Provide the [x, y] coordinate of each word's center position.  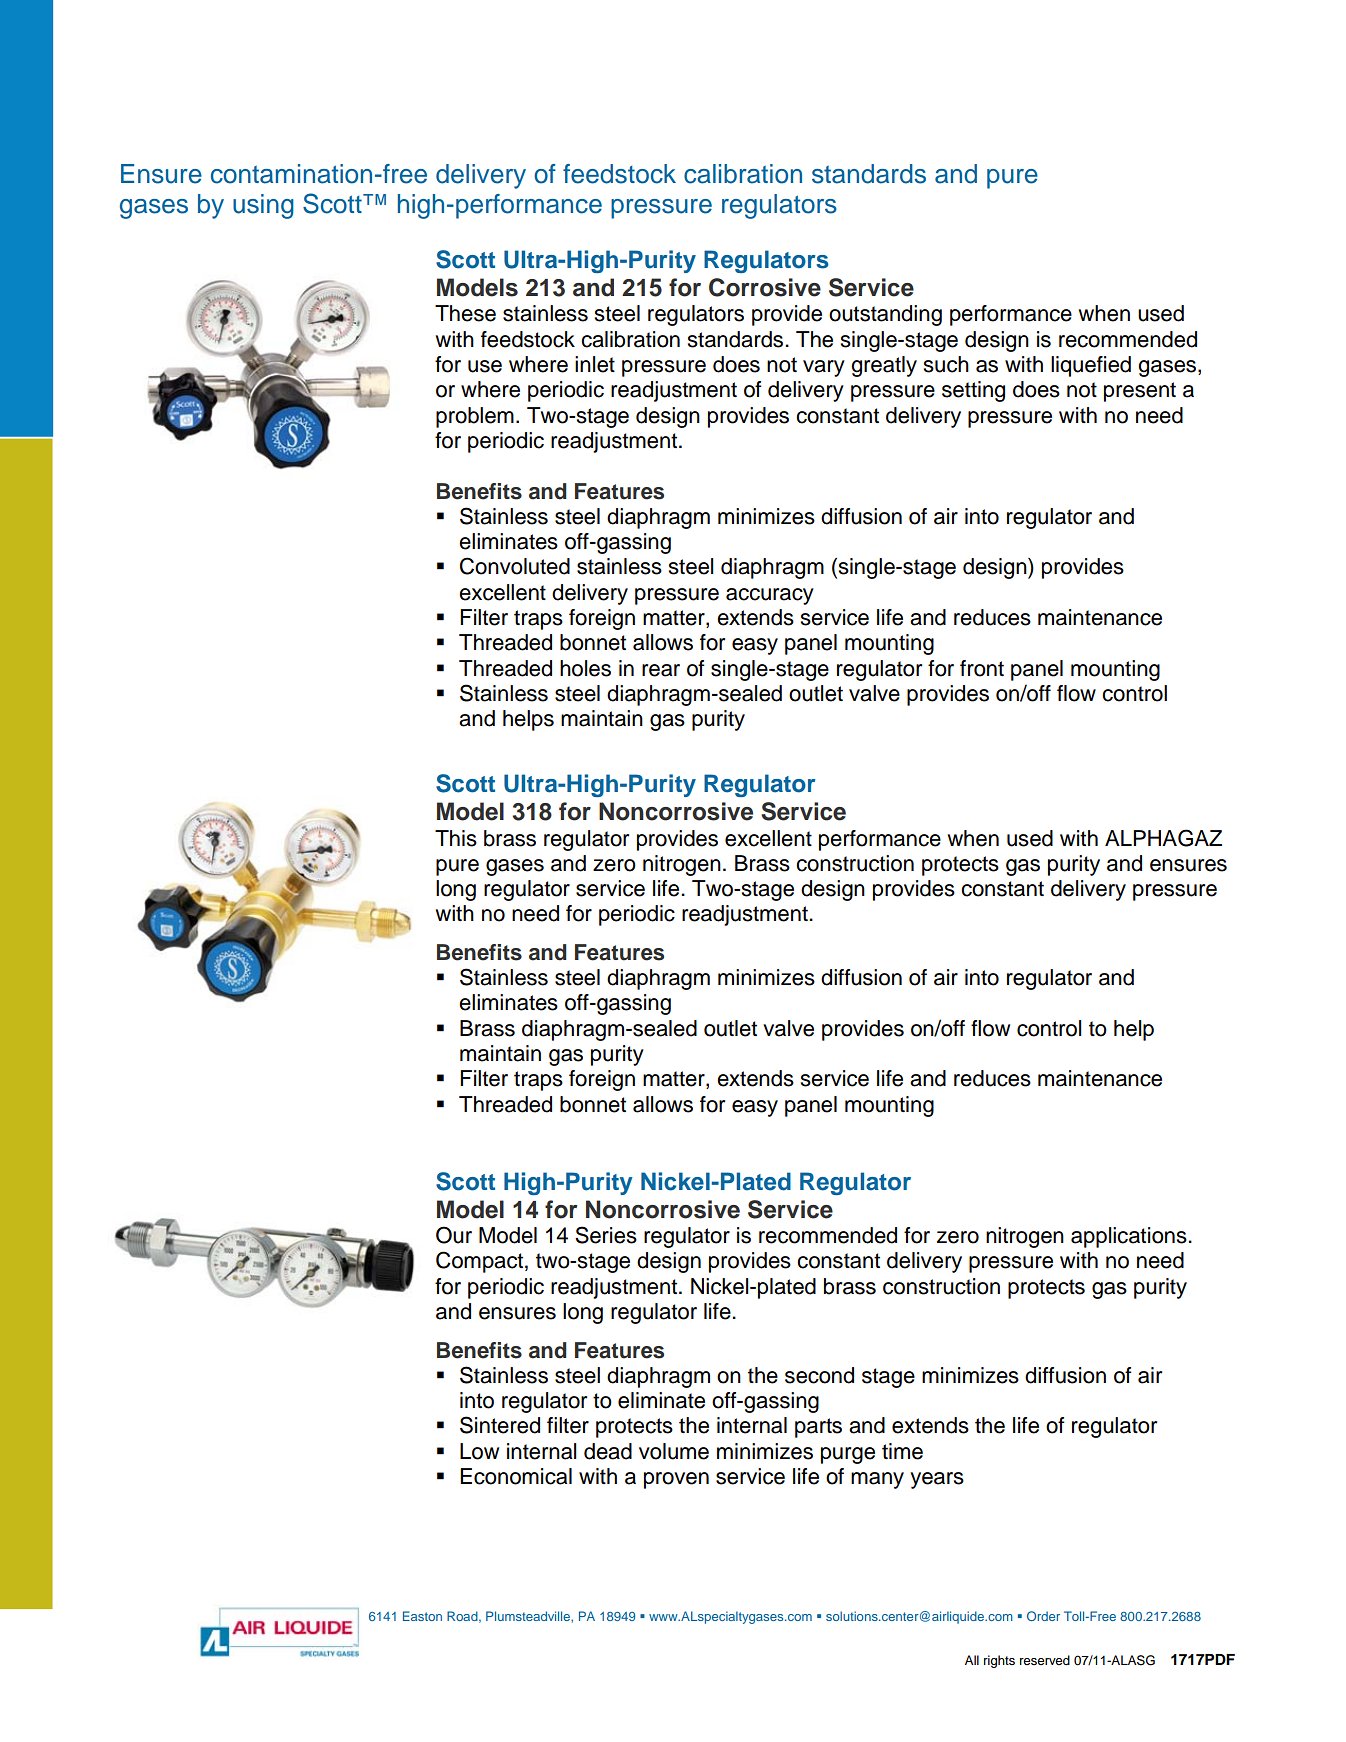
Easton [422, 1616]
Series [606, 1235]
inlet [595, 364]
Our [454, 1235]
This [456, 838]
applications [1130, 1237]
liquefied [1091, 366]
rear [661, 670]
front [982, 668]
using [263, 206]
